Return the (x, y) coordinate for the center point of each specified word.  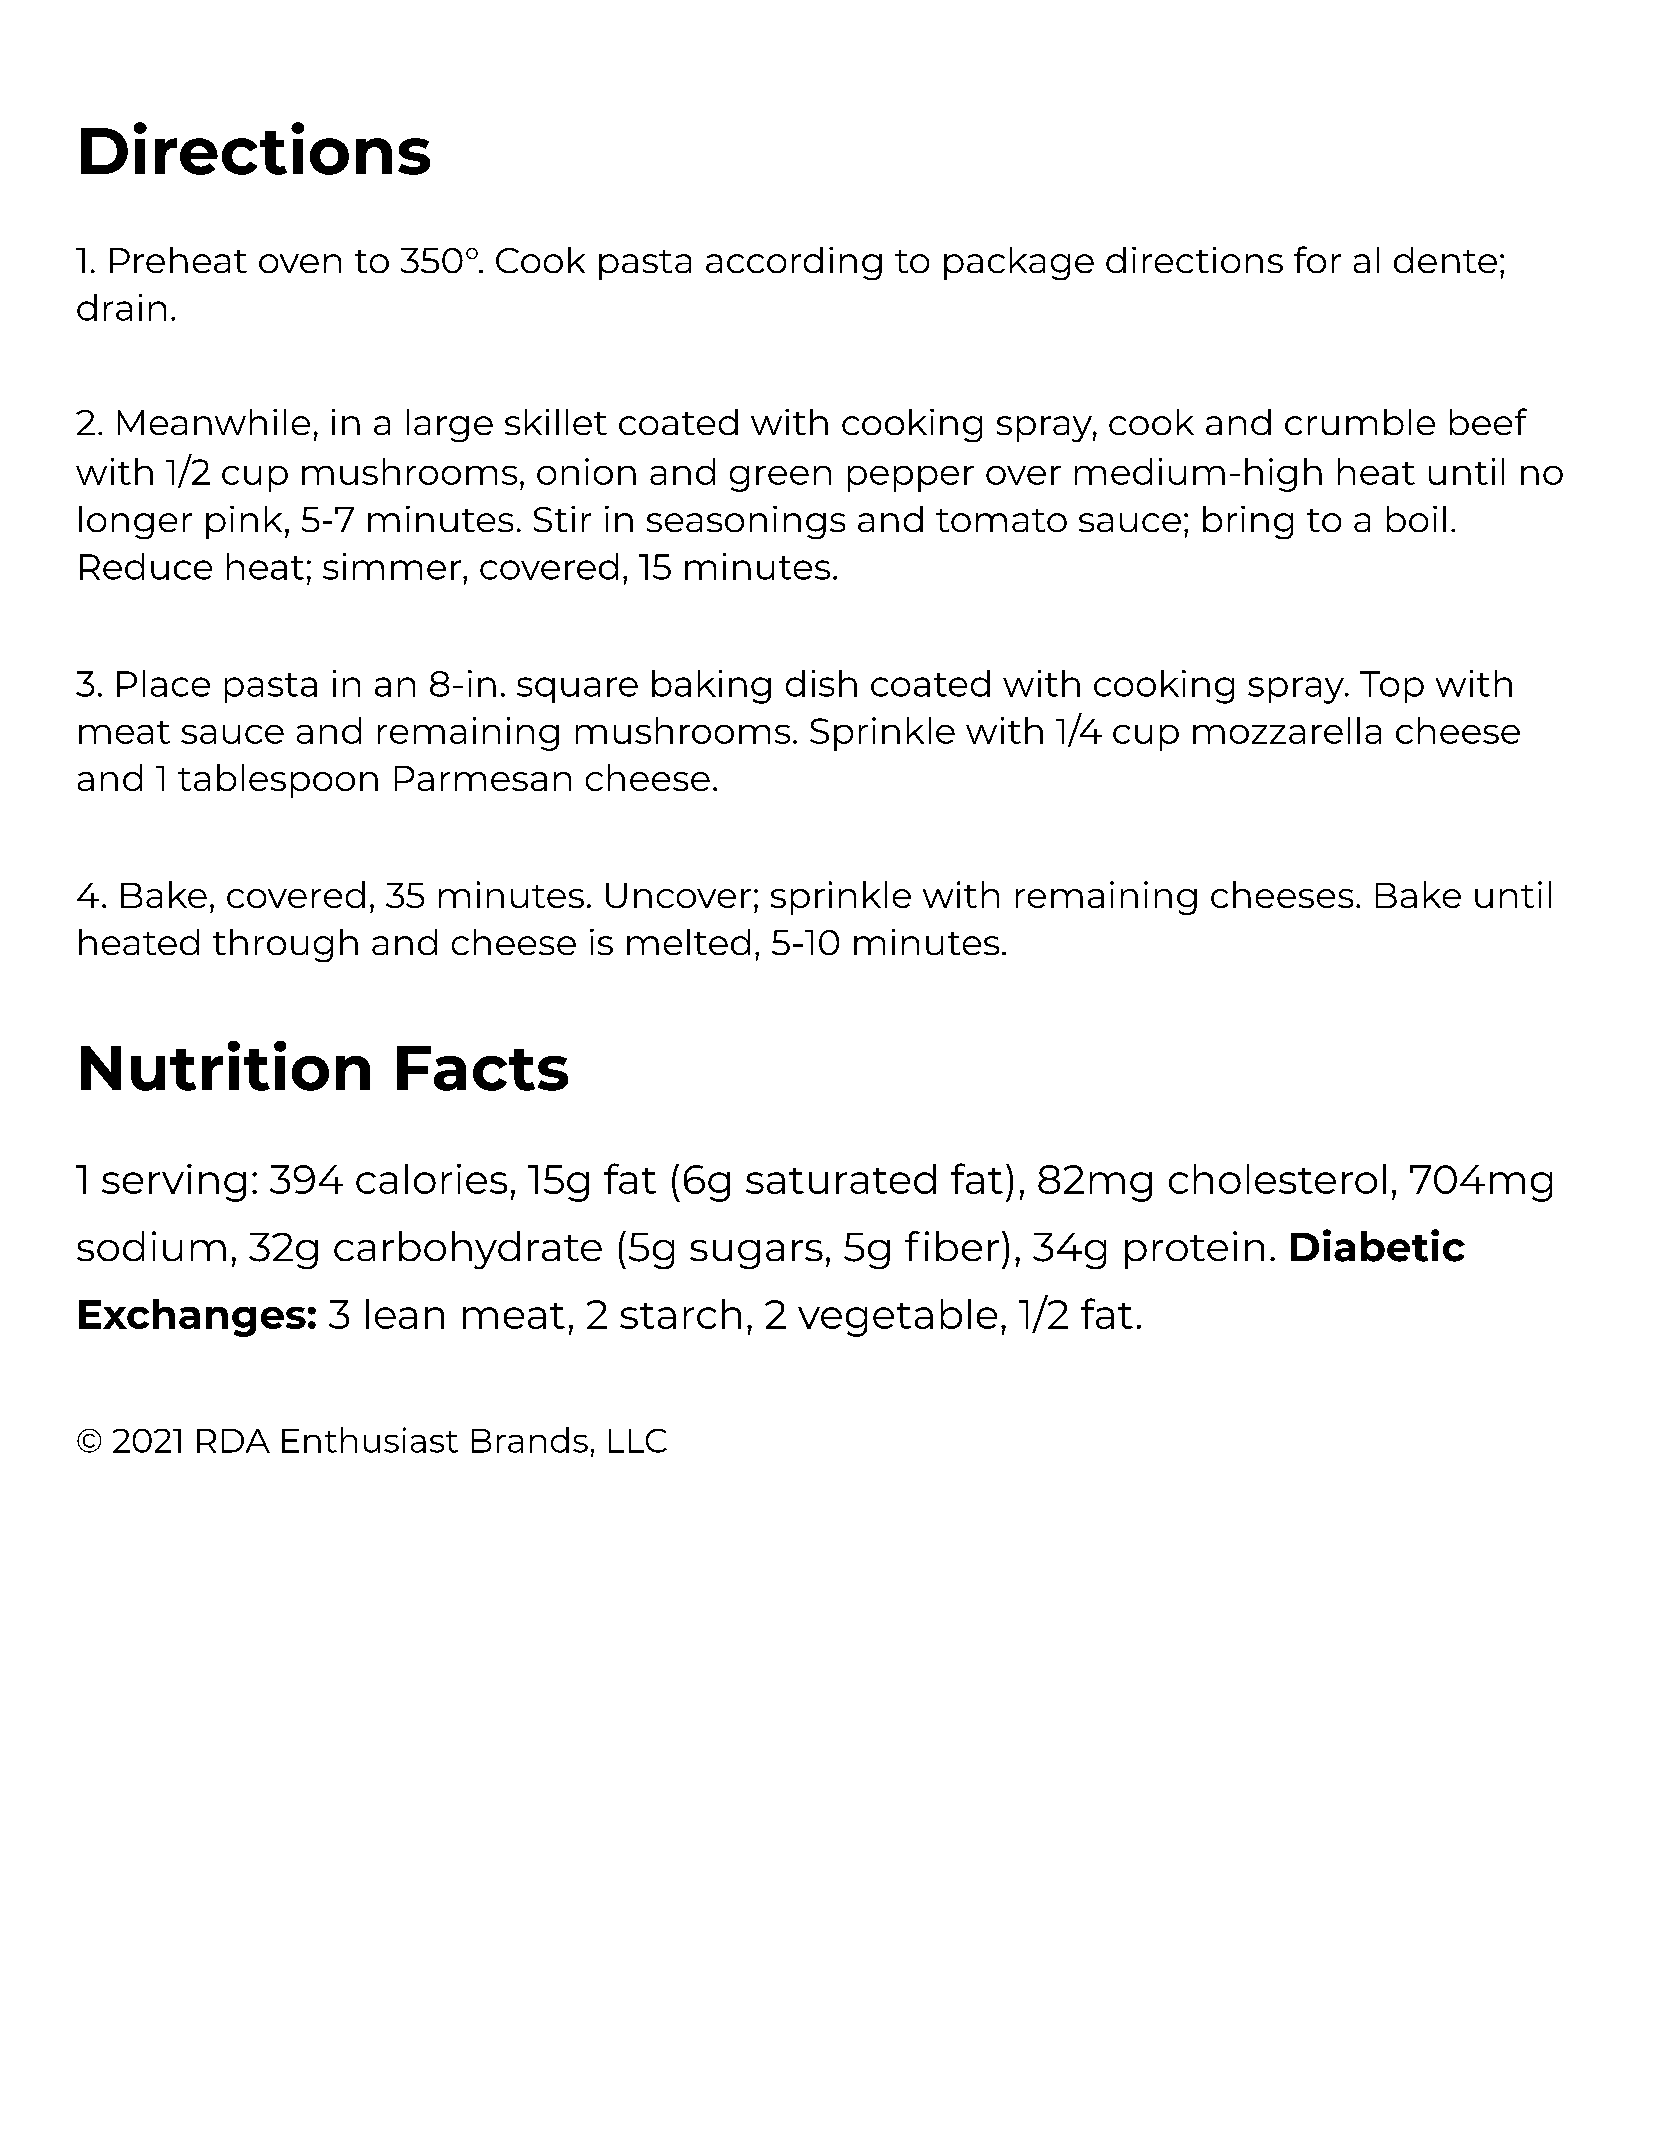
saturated (841, 1179)
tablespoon (278, 781)
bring (1248, 522)
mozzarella (1287, 730)
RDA (233, 1441)
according (794, 263)
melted (688, 942)
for (1317, 259)
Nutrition (225, 1066)
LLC (638, 1441)
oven (300, 263)
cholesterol (1277, 1179)
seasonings (746, 522)
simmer (392, 566)
